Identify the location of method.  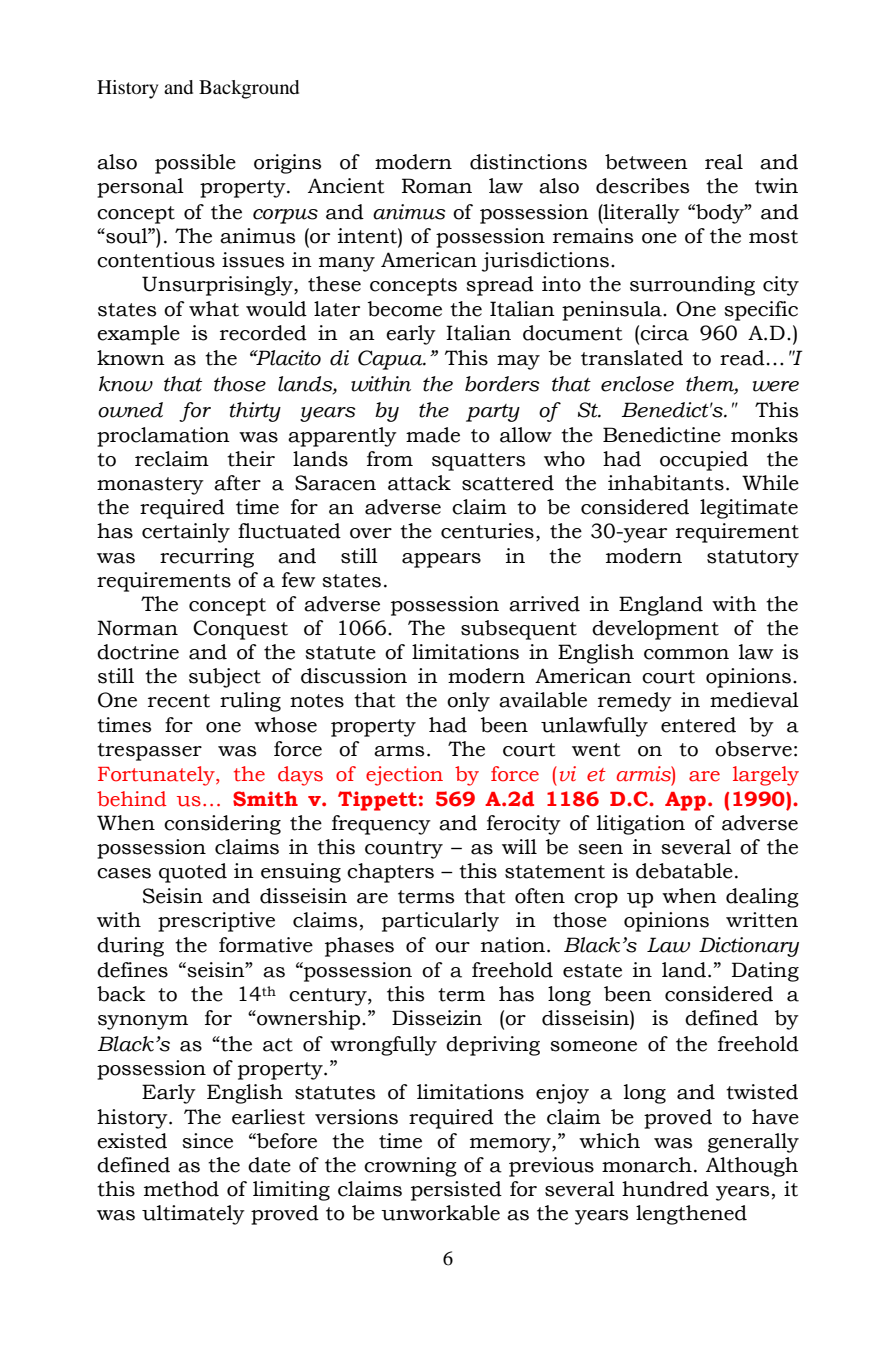
(181, 1189).
